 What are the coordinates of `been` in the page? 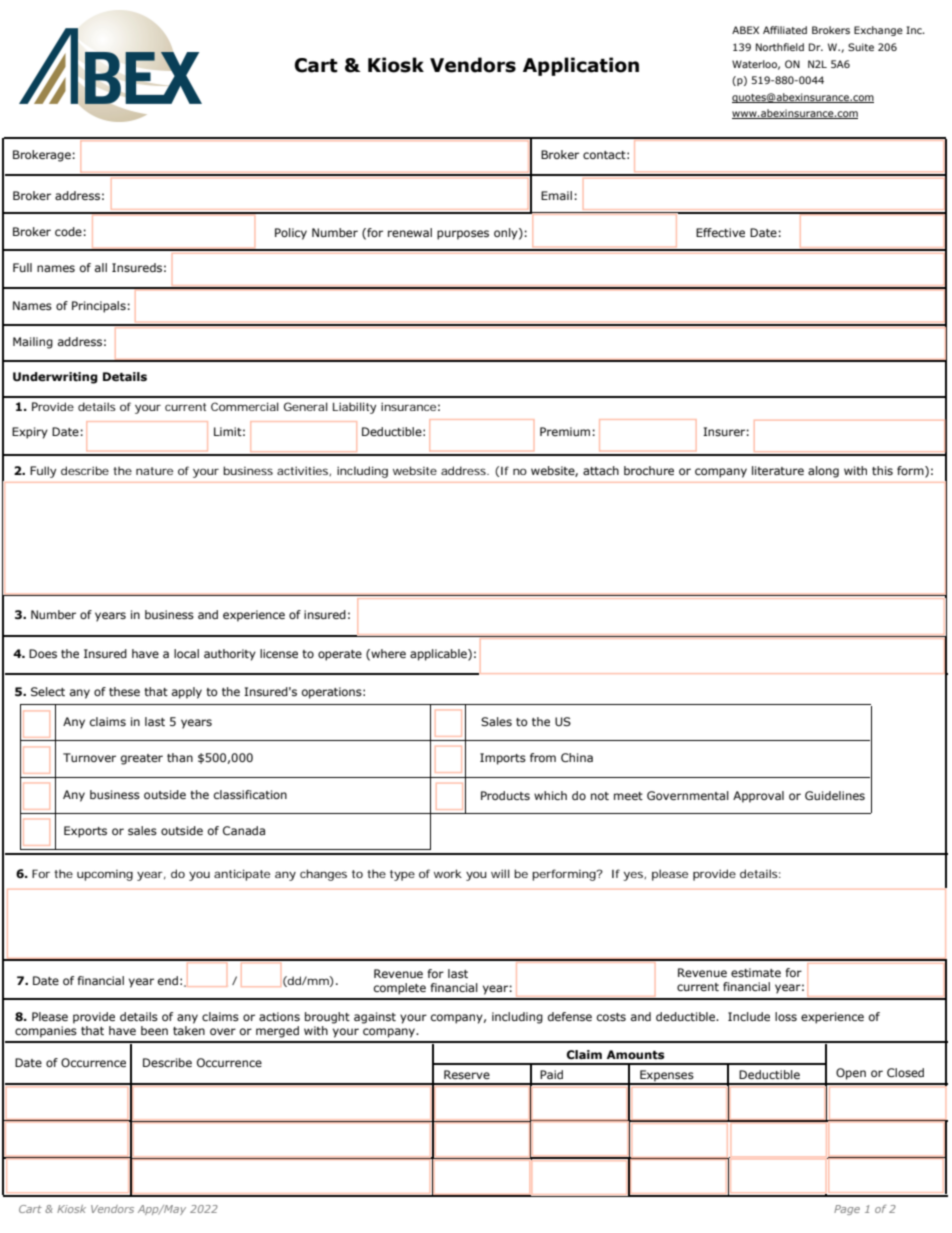 It's located at (154, 1030).
